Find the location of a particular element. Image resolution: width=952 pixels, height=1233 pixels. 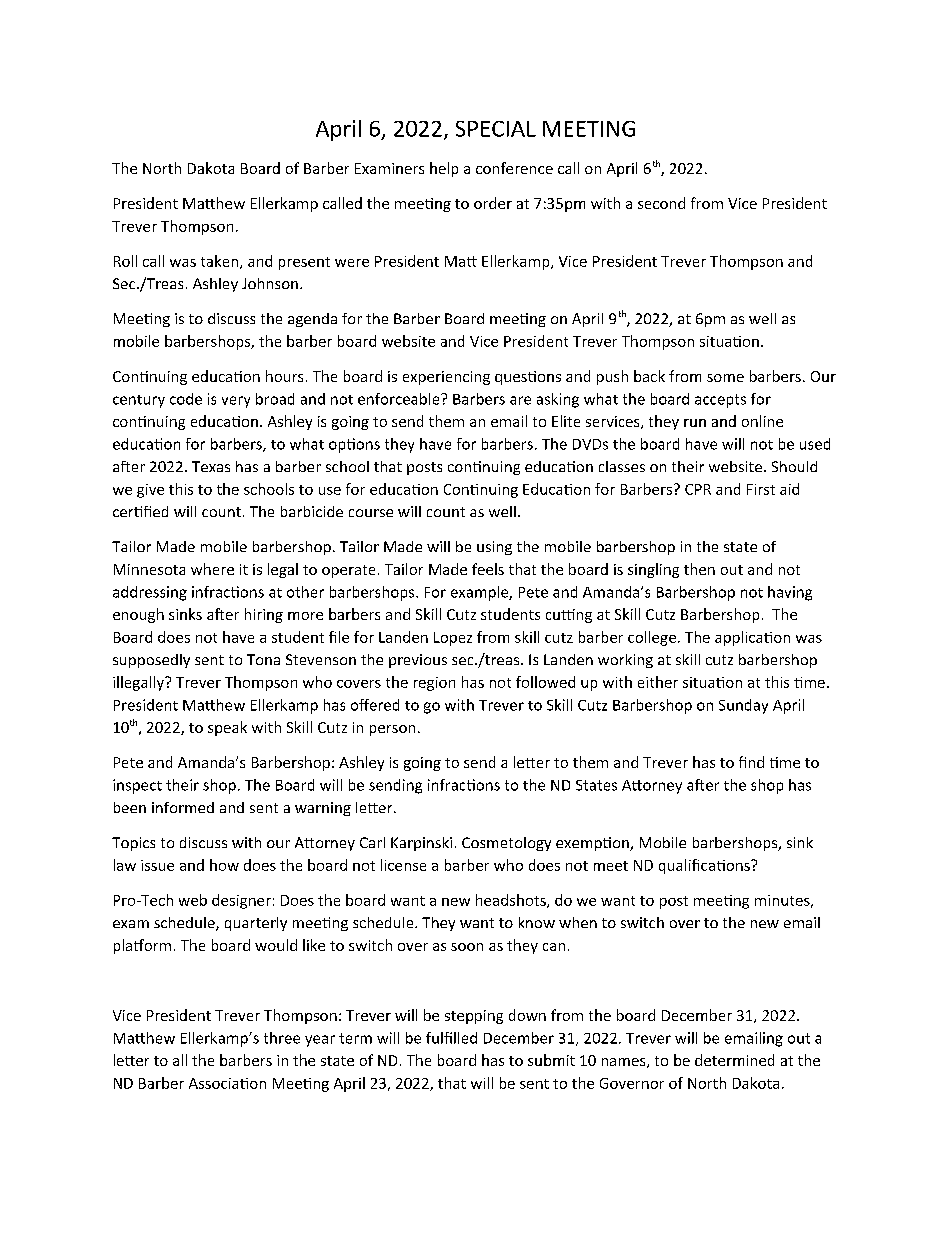

second is located at coordinates (661, 203).
